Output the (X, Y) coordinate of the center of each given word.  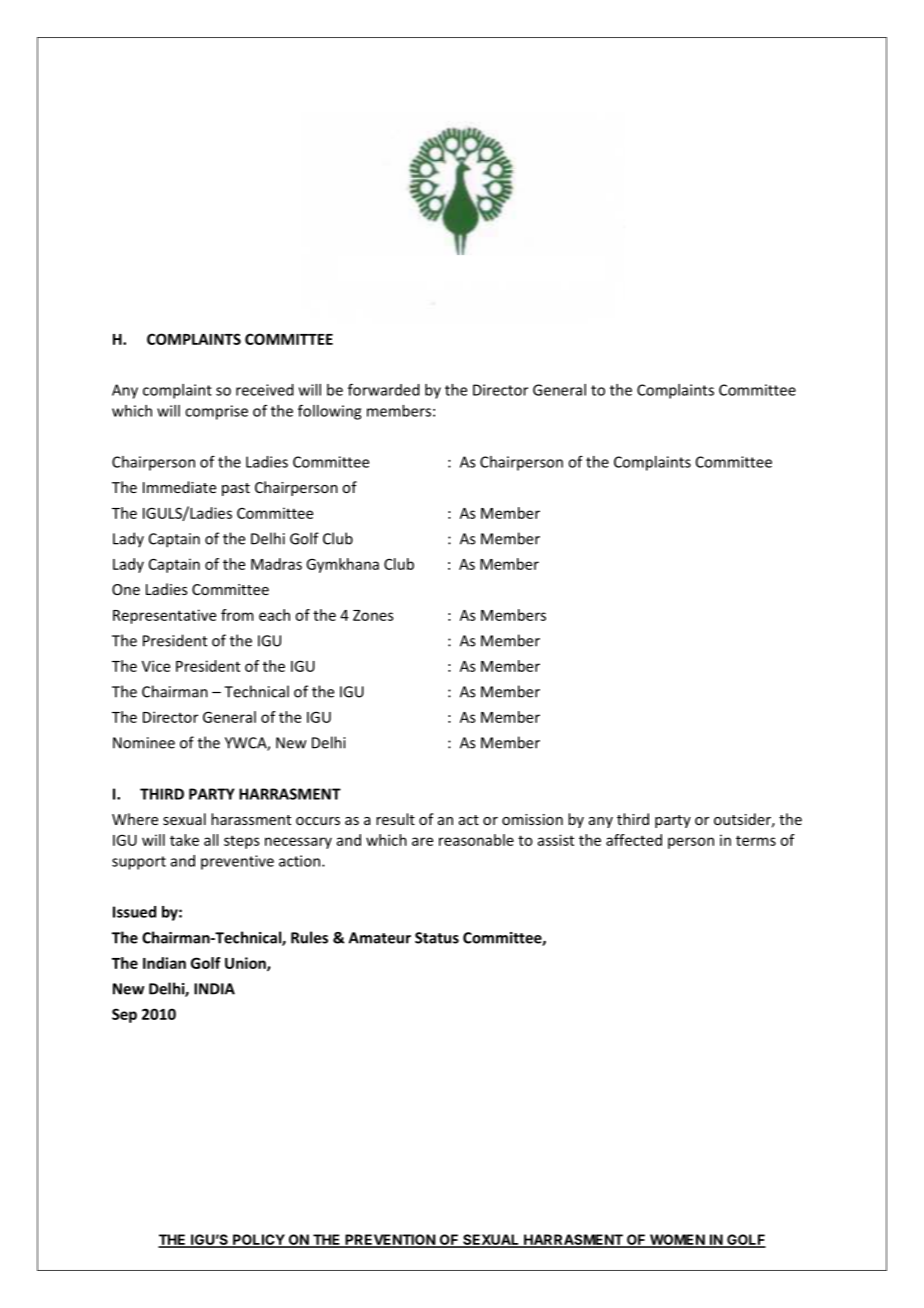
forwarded (384, 389)
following (329, 412)
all (211, 840)
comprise (216, 412)
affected (634, 840)
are (422, 841)
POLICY (258, 1241)
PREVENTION (390, 1241)
